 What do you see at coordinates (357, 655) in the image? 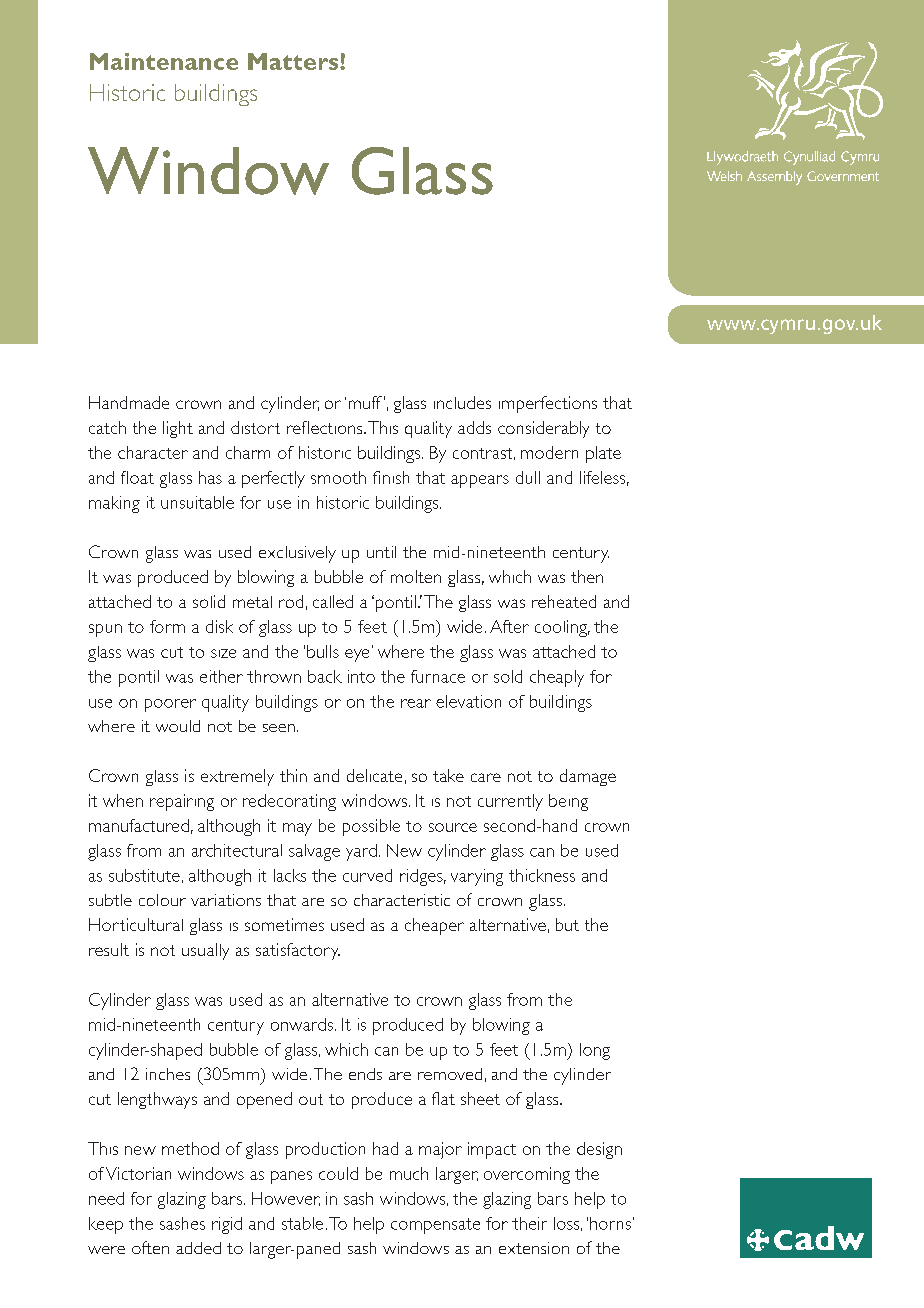
I see `eye` at bounding box center [357, 655].
